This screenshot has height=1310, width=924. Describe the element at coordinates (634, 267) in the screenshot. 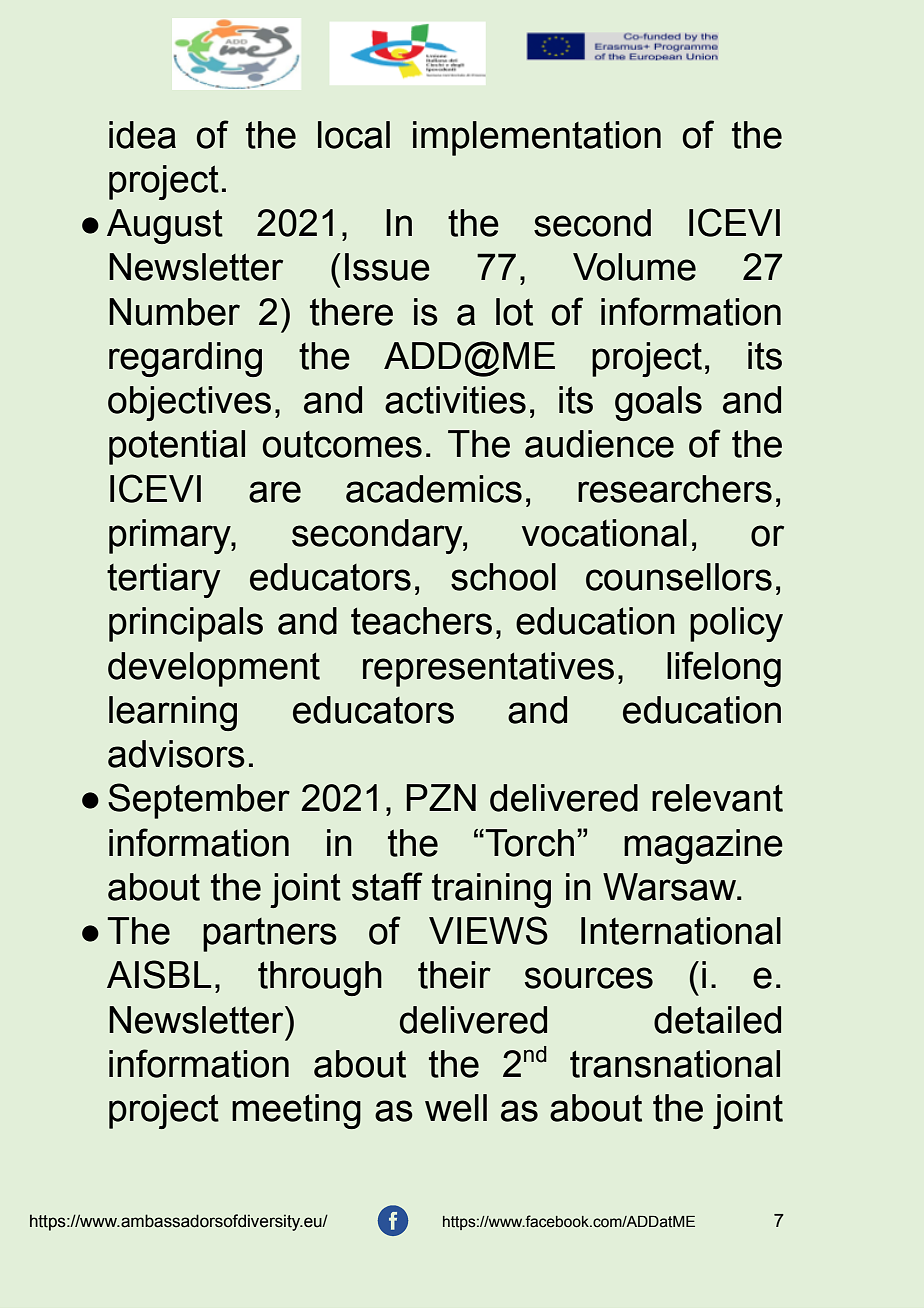

I see `Volume` at that location.
